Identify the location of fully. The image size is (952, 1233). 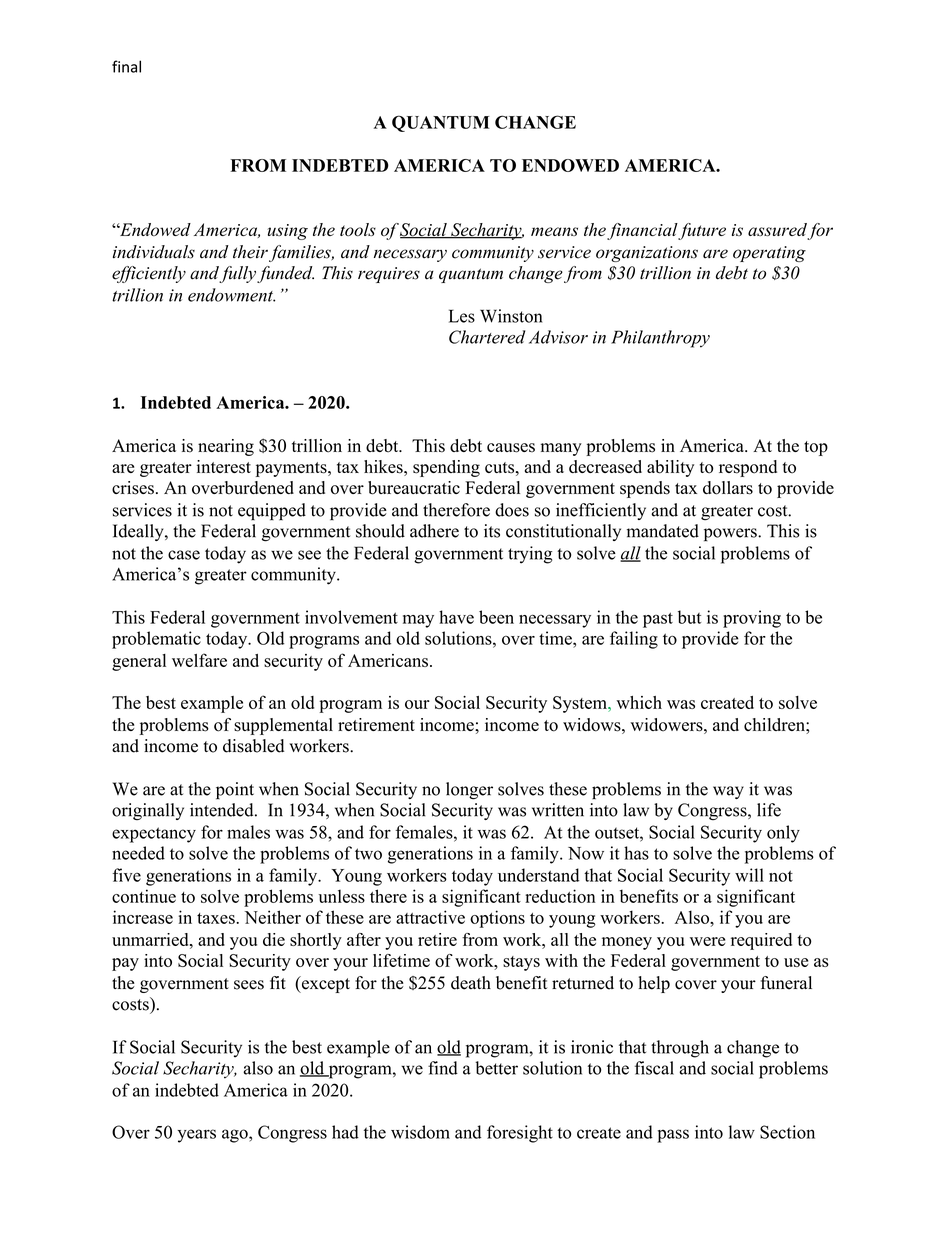
(237, 274).
